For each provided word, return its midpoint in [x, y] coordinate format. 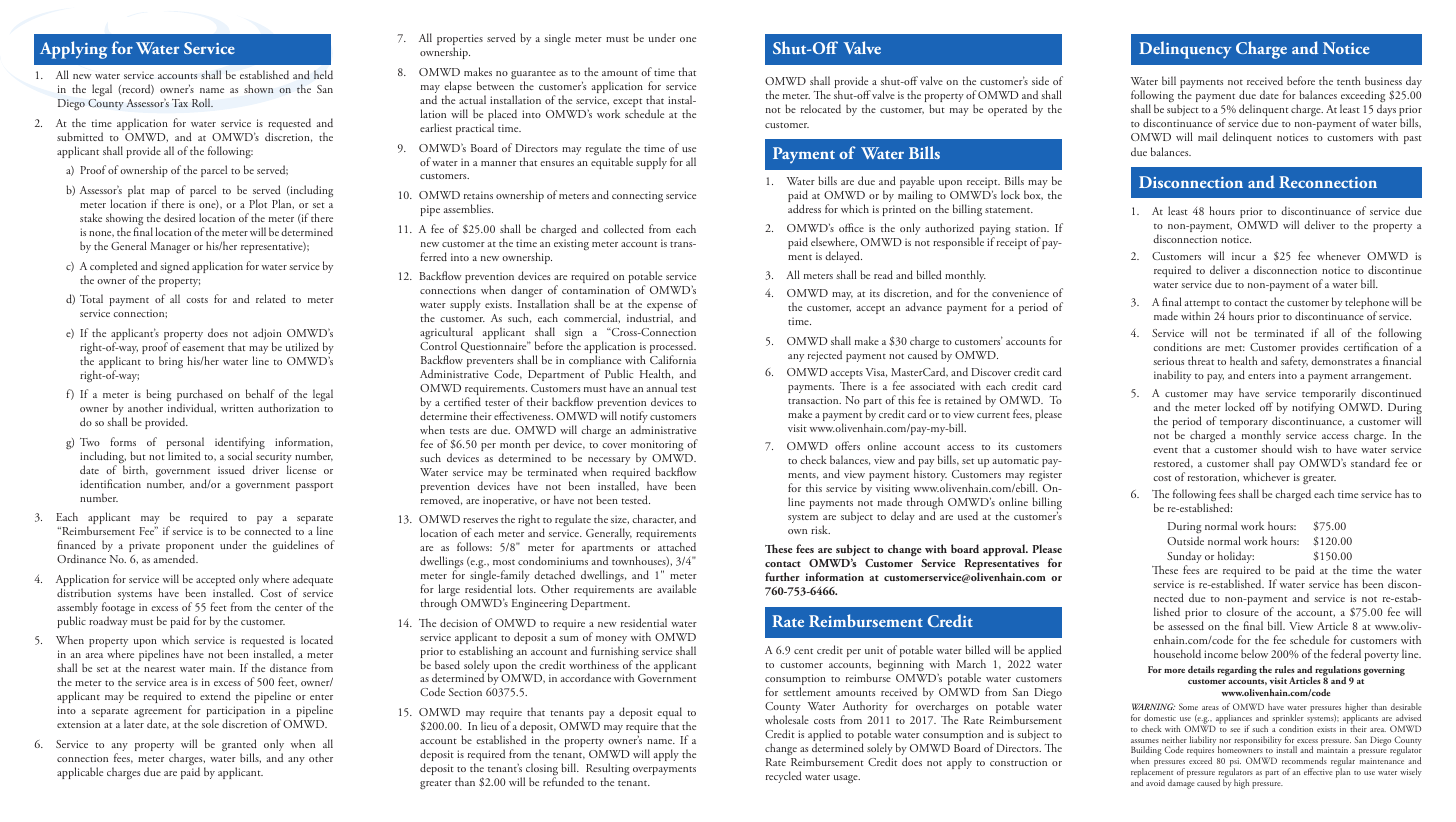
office [851, 227]
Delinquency [1185, 50]
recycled [784, 777]
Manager [170, 247]
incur [1244, 256]
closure [1242, 611]
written [237, 408]
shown [258, 88]
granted [239, 746]
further [782, 576]
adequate [313, 581]
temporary [1244, 425]
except [627, 104]
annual [662, 387]
